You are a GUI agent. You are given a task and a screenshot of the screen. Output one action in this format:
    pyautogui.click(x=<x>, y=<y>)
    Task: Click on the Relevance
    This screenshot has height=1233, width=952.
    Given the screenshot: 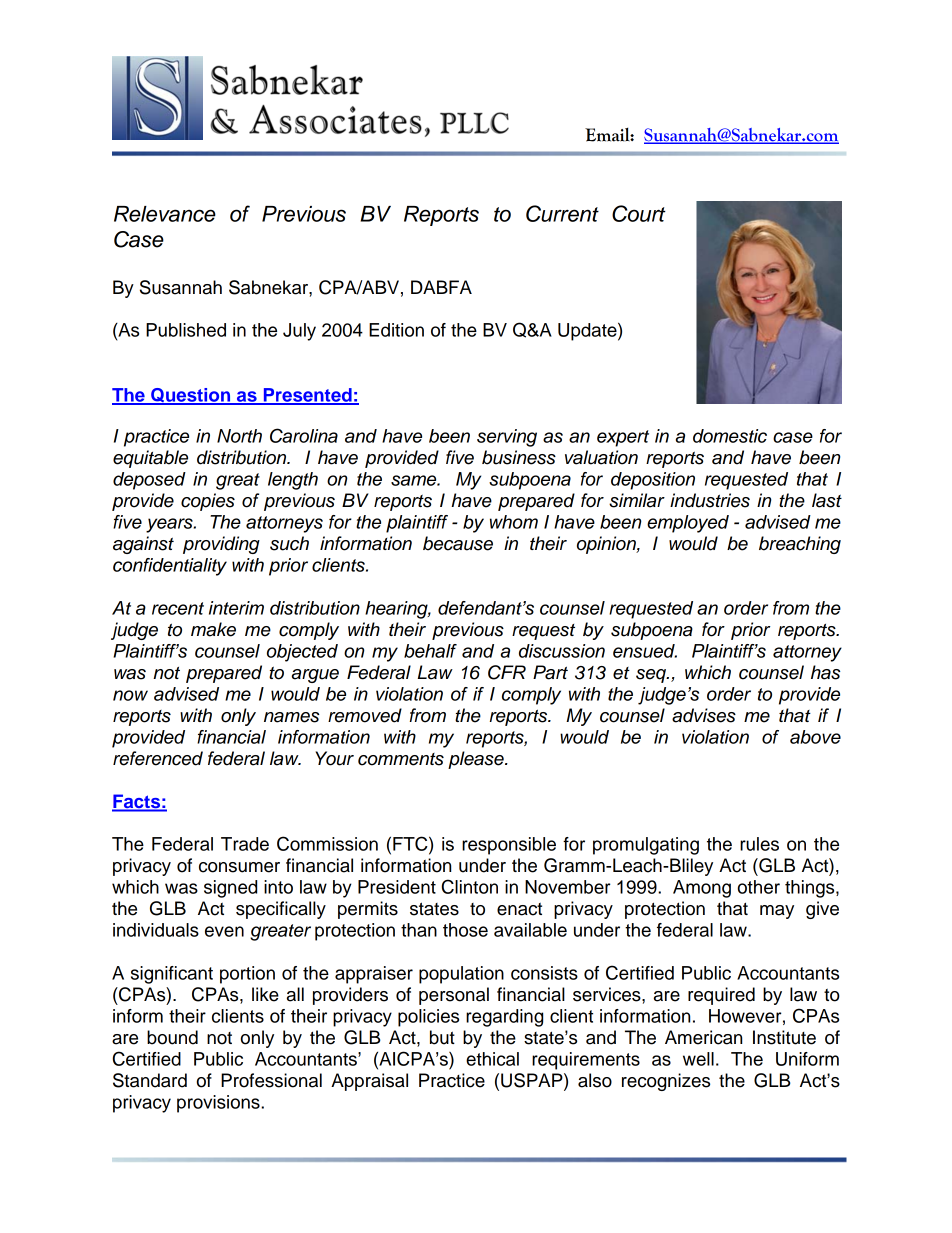 What is the action you would take?
    pyautogui.click(x=165, y=214)
